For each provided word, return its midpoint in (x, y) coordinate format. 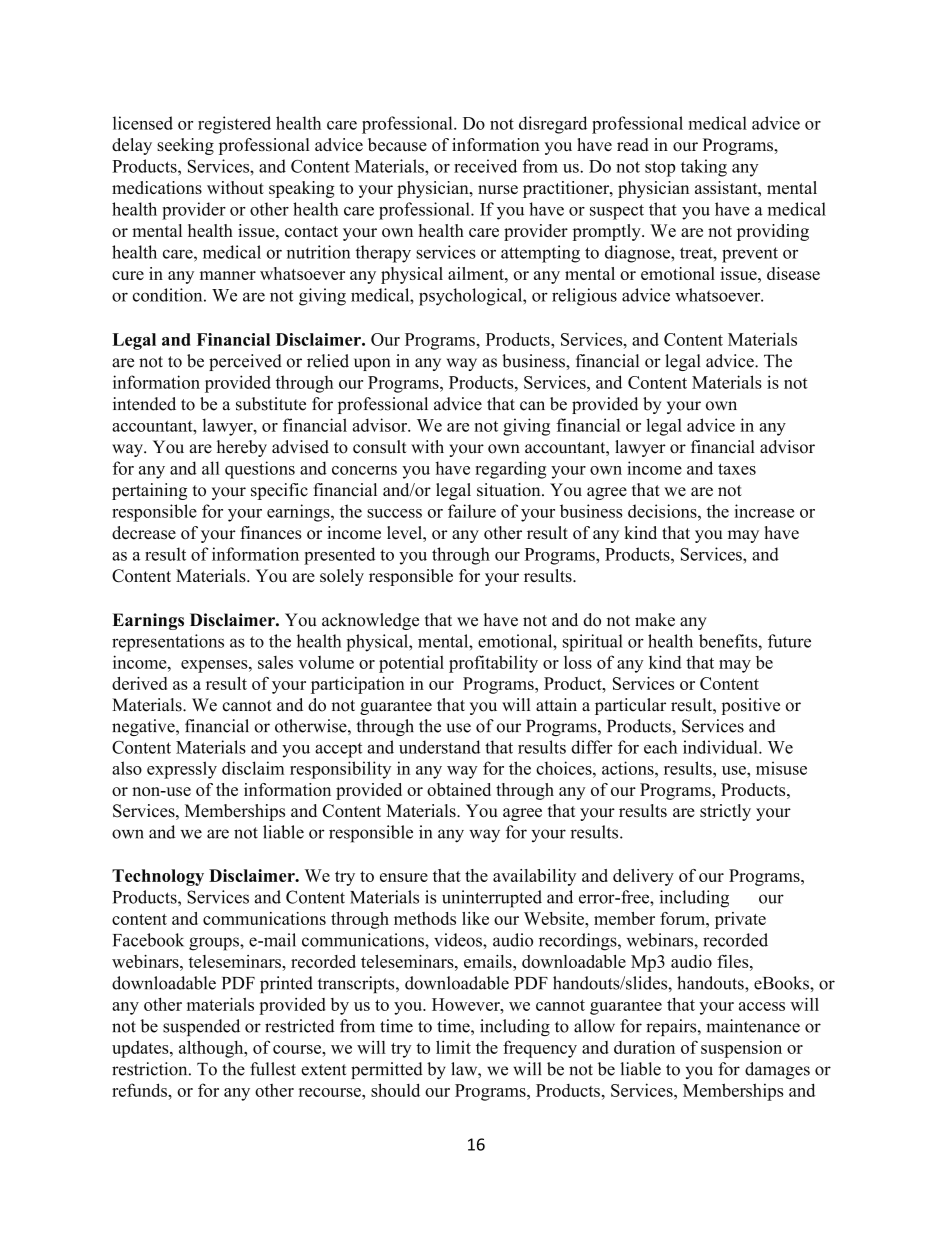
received (485, 166)
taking (704, 168)
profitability (493, 664)
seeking (185, 146)
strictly (725, 812)
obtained (459, 789)
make (655, 620)
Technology (158, 877)
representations (168, 643)
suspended (201, 1027)
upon (372, 364)
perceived (245, 362)
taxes (737, 469)
